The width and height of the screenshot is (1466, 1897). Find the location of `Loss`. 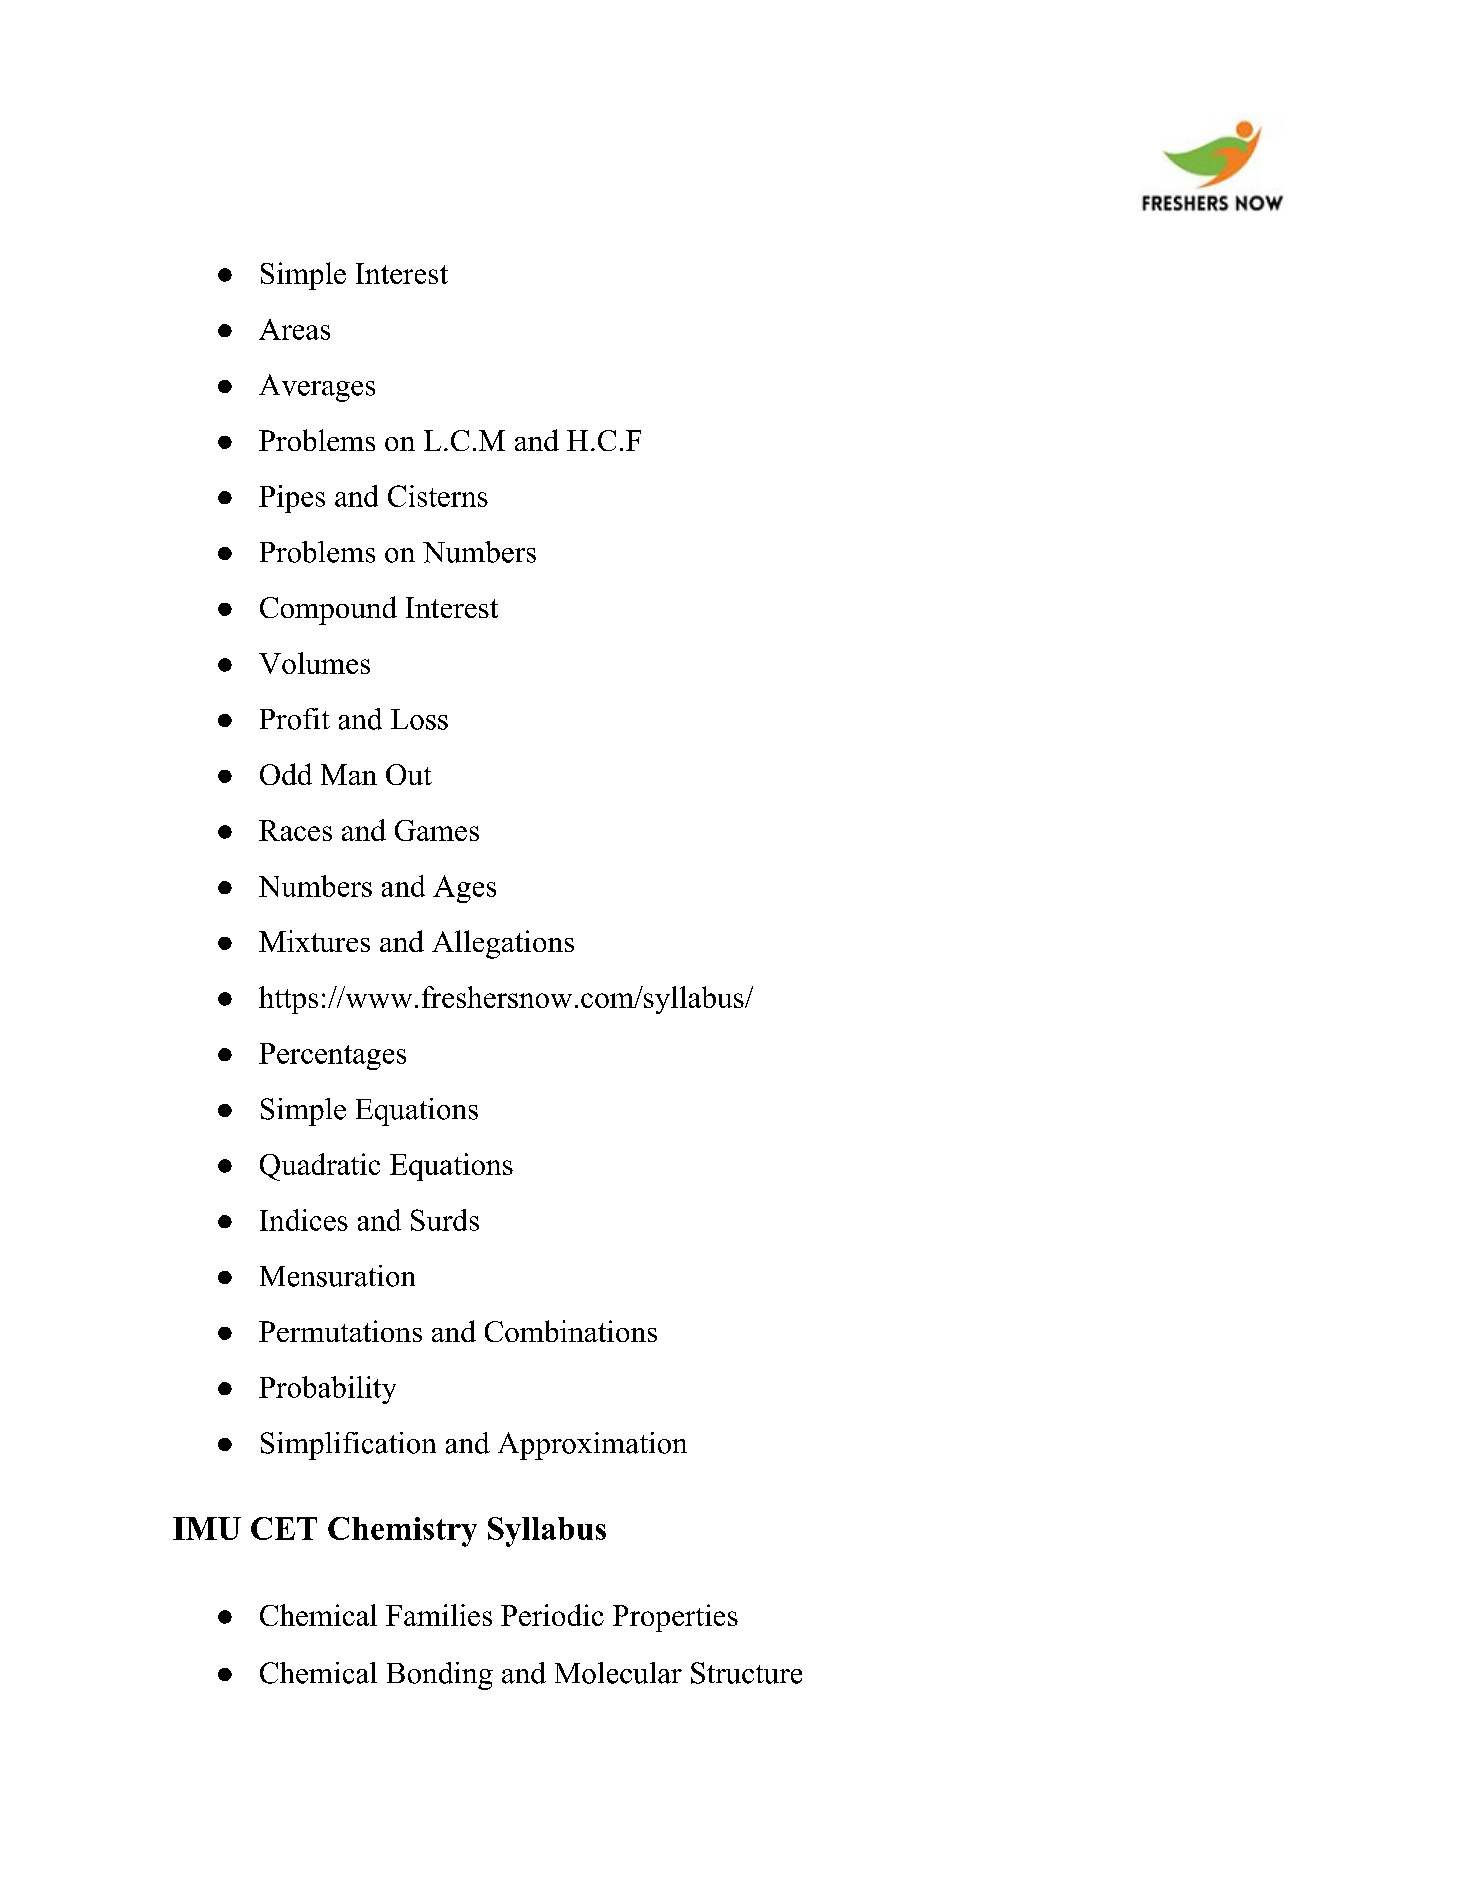

Loss is located at coordinates (419, 719).
